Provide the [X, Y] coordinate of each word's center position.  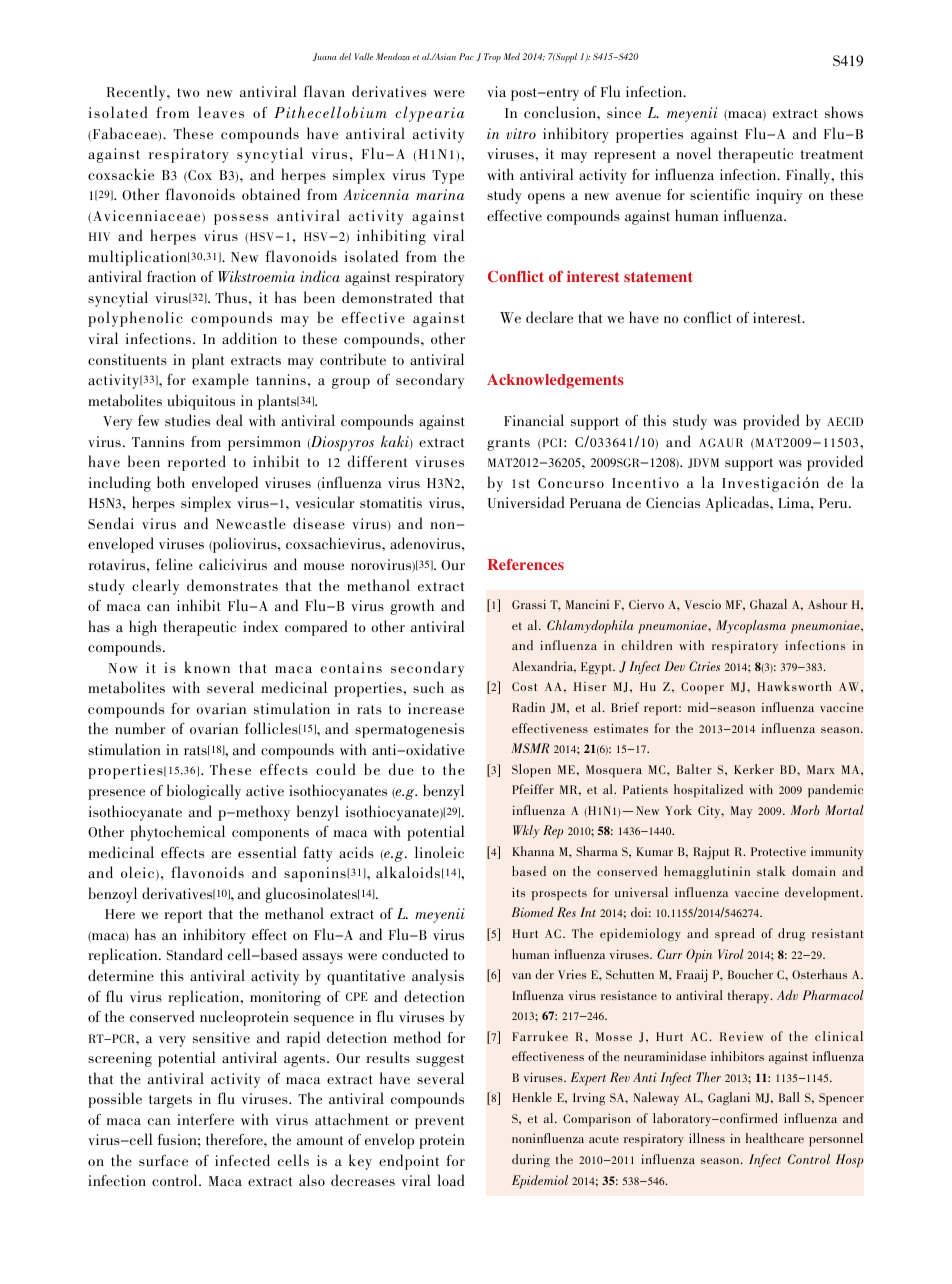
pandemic [835, 791]
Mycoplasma [751, 627]
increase [436, 708]
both [171, 482]
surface [163, 1160]
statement [658, 277]
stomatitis [391, 502]
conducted [415, 954]
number [140, 728]
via [496, 91]
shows [844, 112]
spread [735, 935]
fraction [171, 276]
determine [121, 975]
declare [549, 317]
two [188, 92]
